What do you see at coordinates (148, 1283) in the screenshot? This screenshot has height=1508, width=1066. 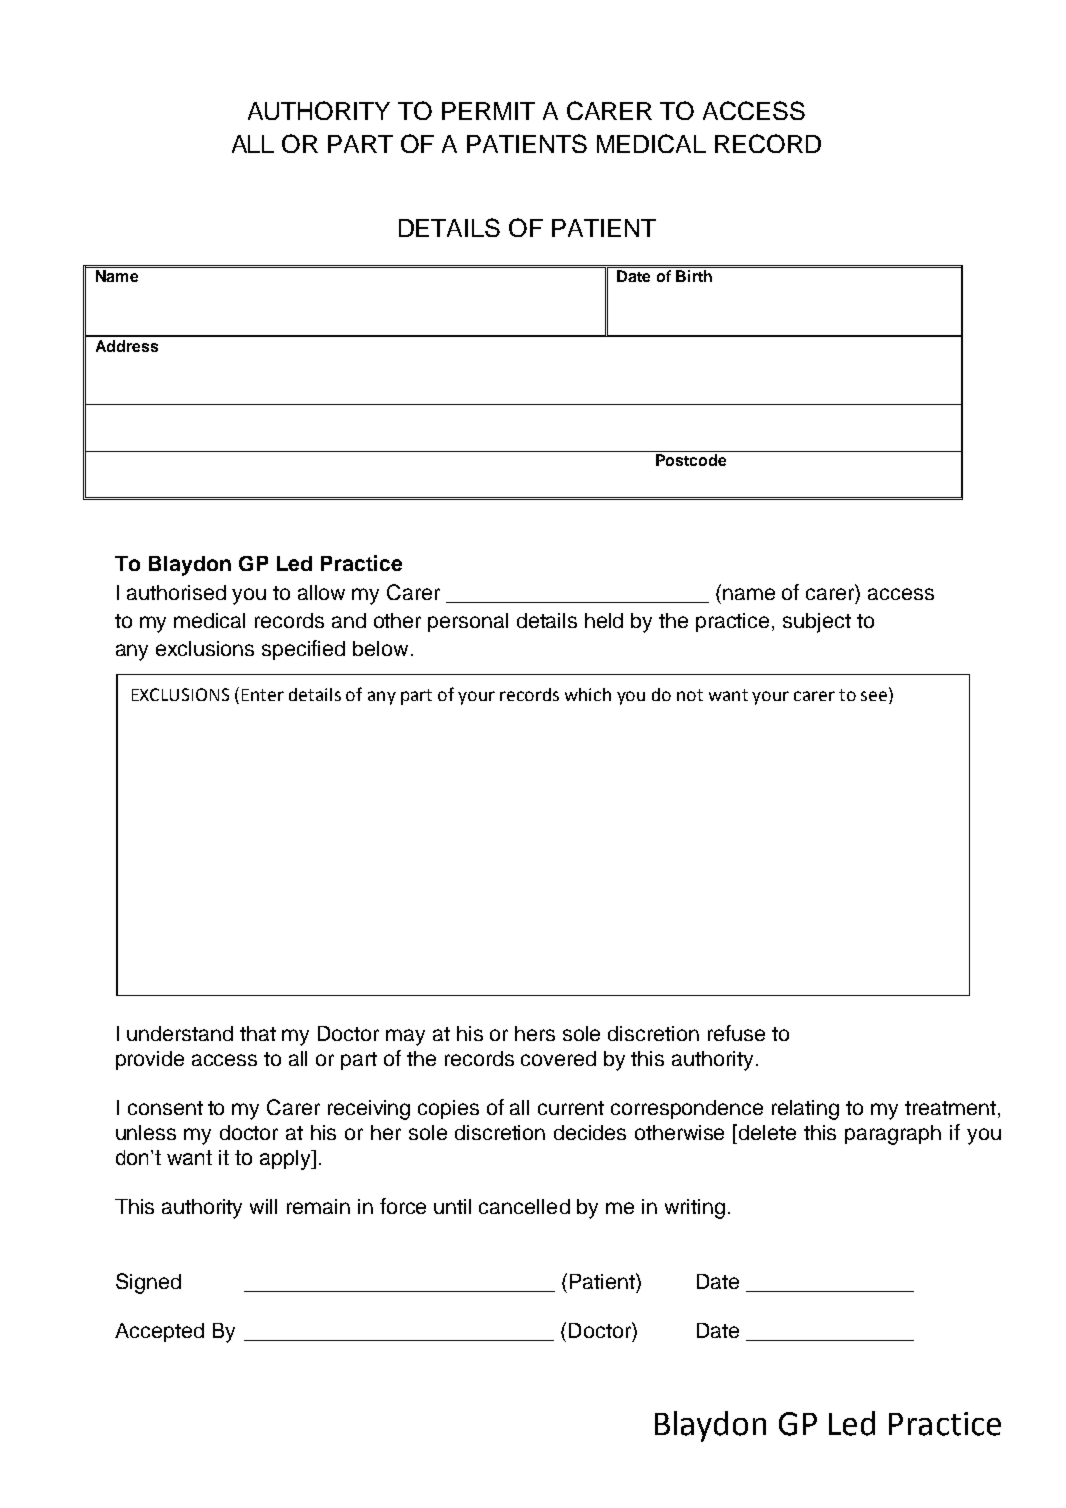 I see `Signed` at bounding box center [148, 1283].
